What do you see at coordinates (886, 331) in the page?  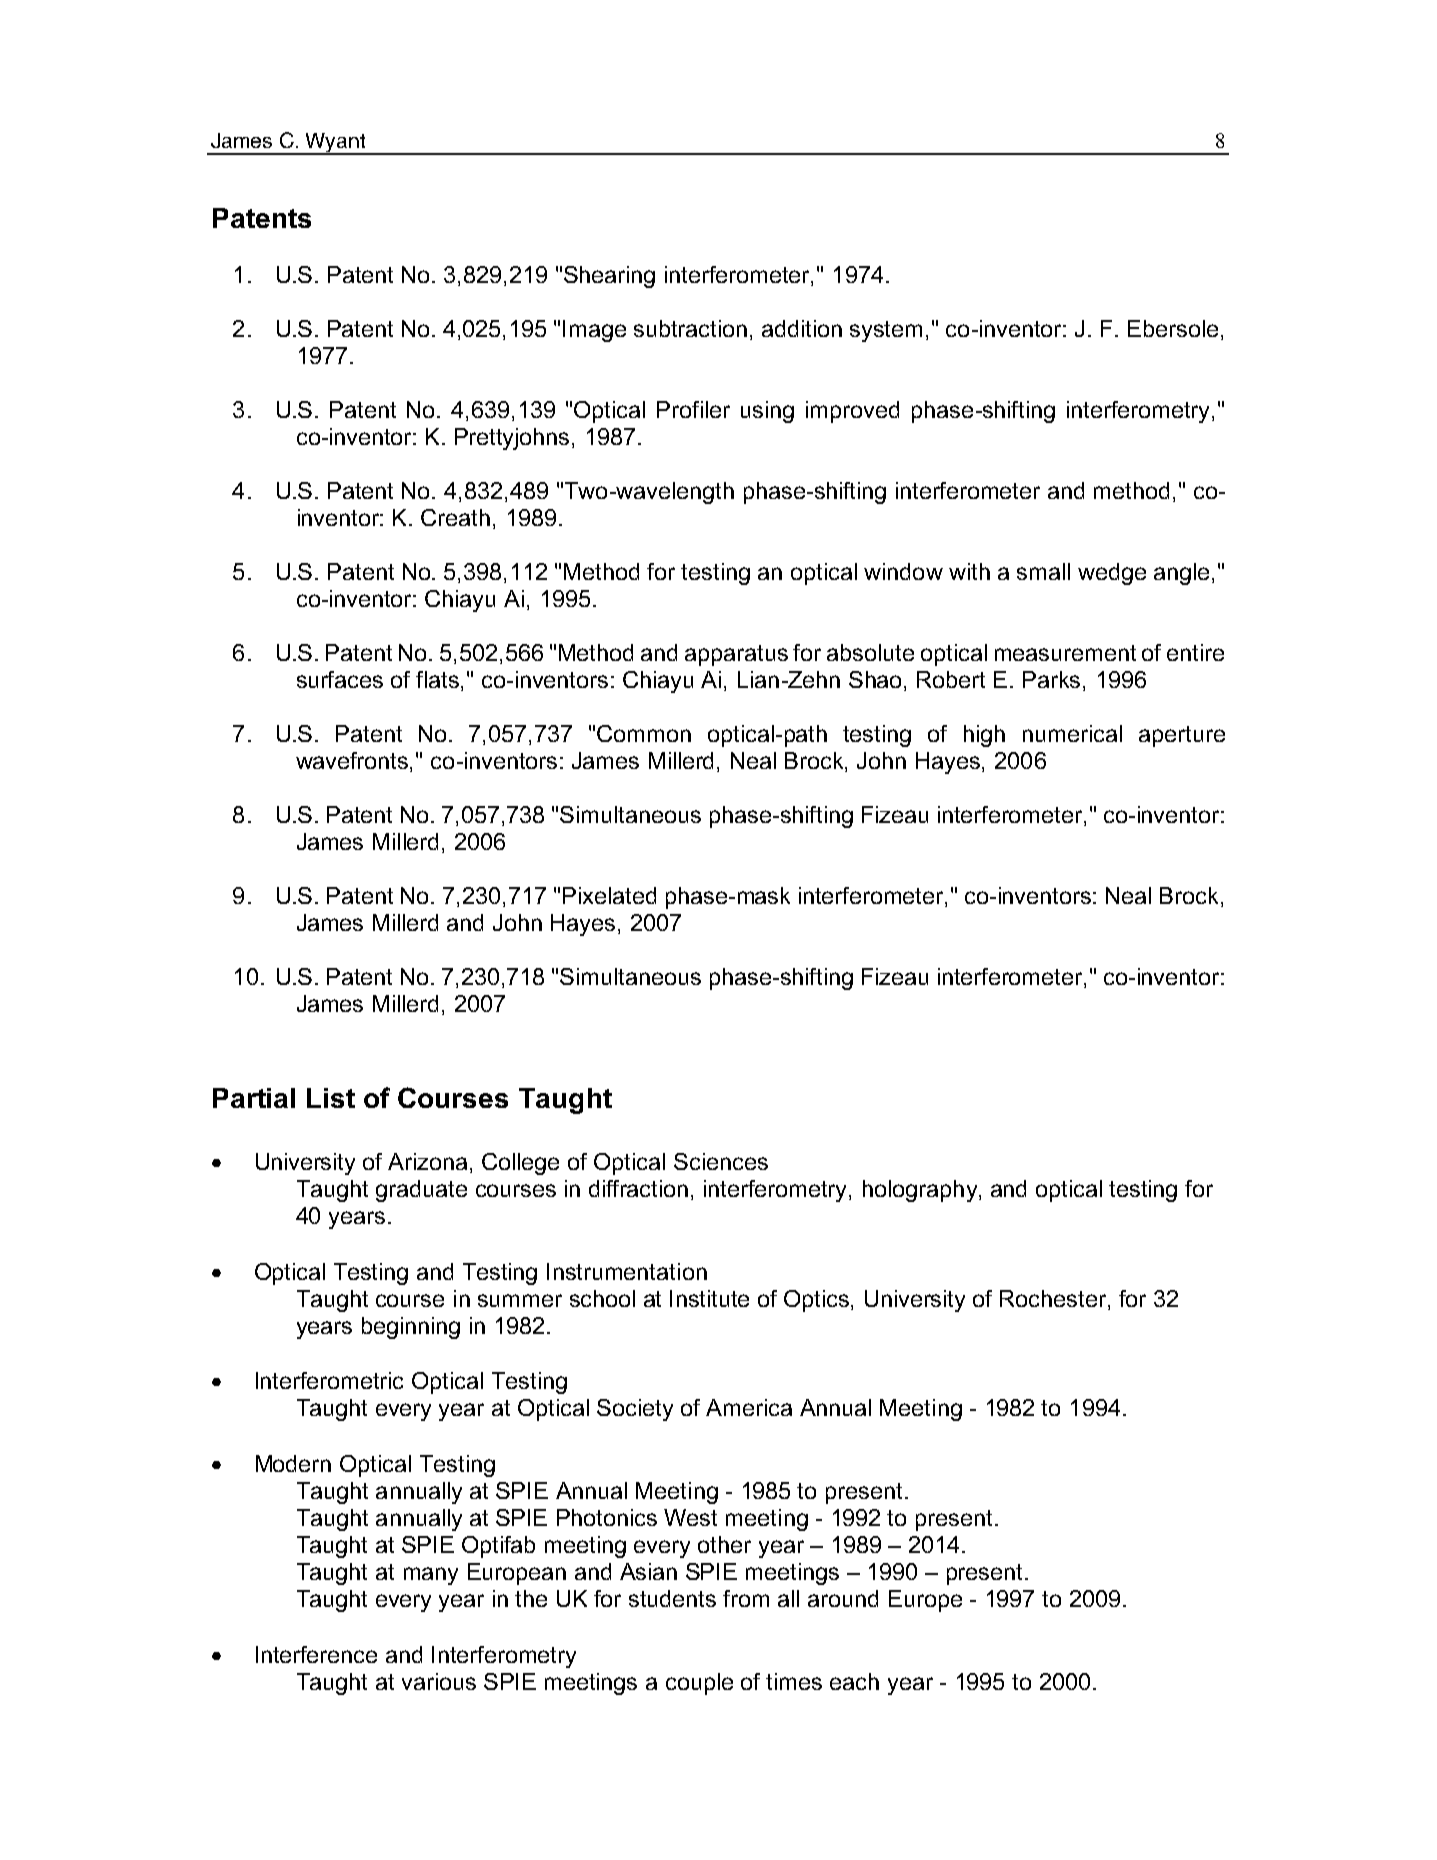 I see `system` at bounding box center [886, 331].
